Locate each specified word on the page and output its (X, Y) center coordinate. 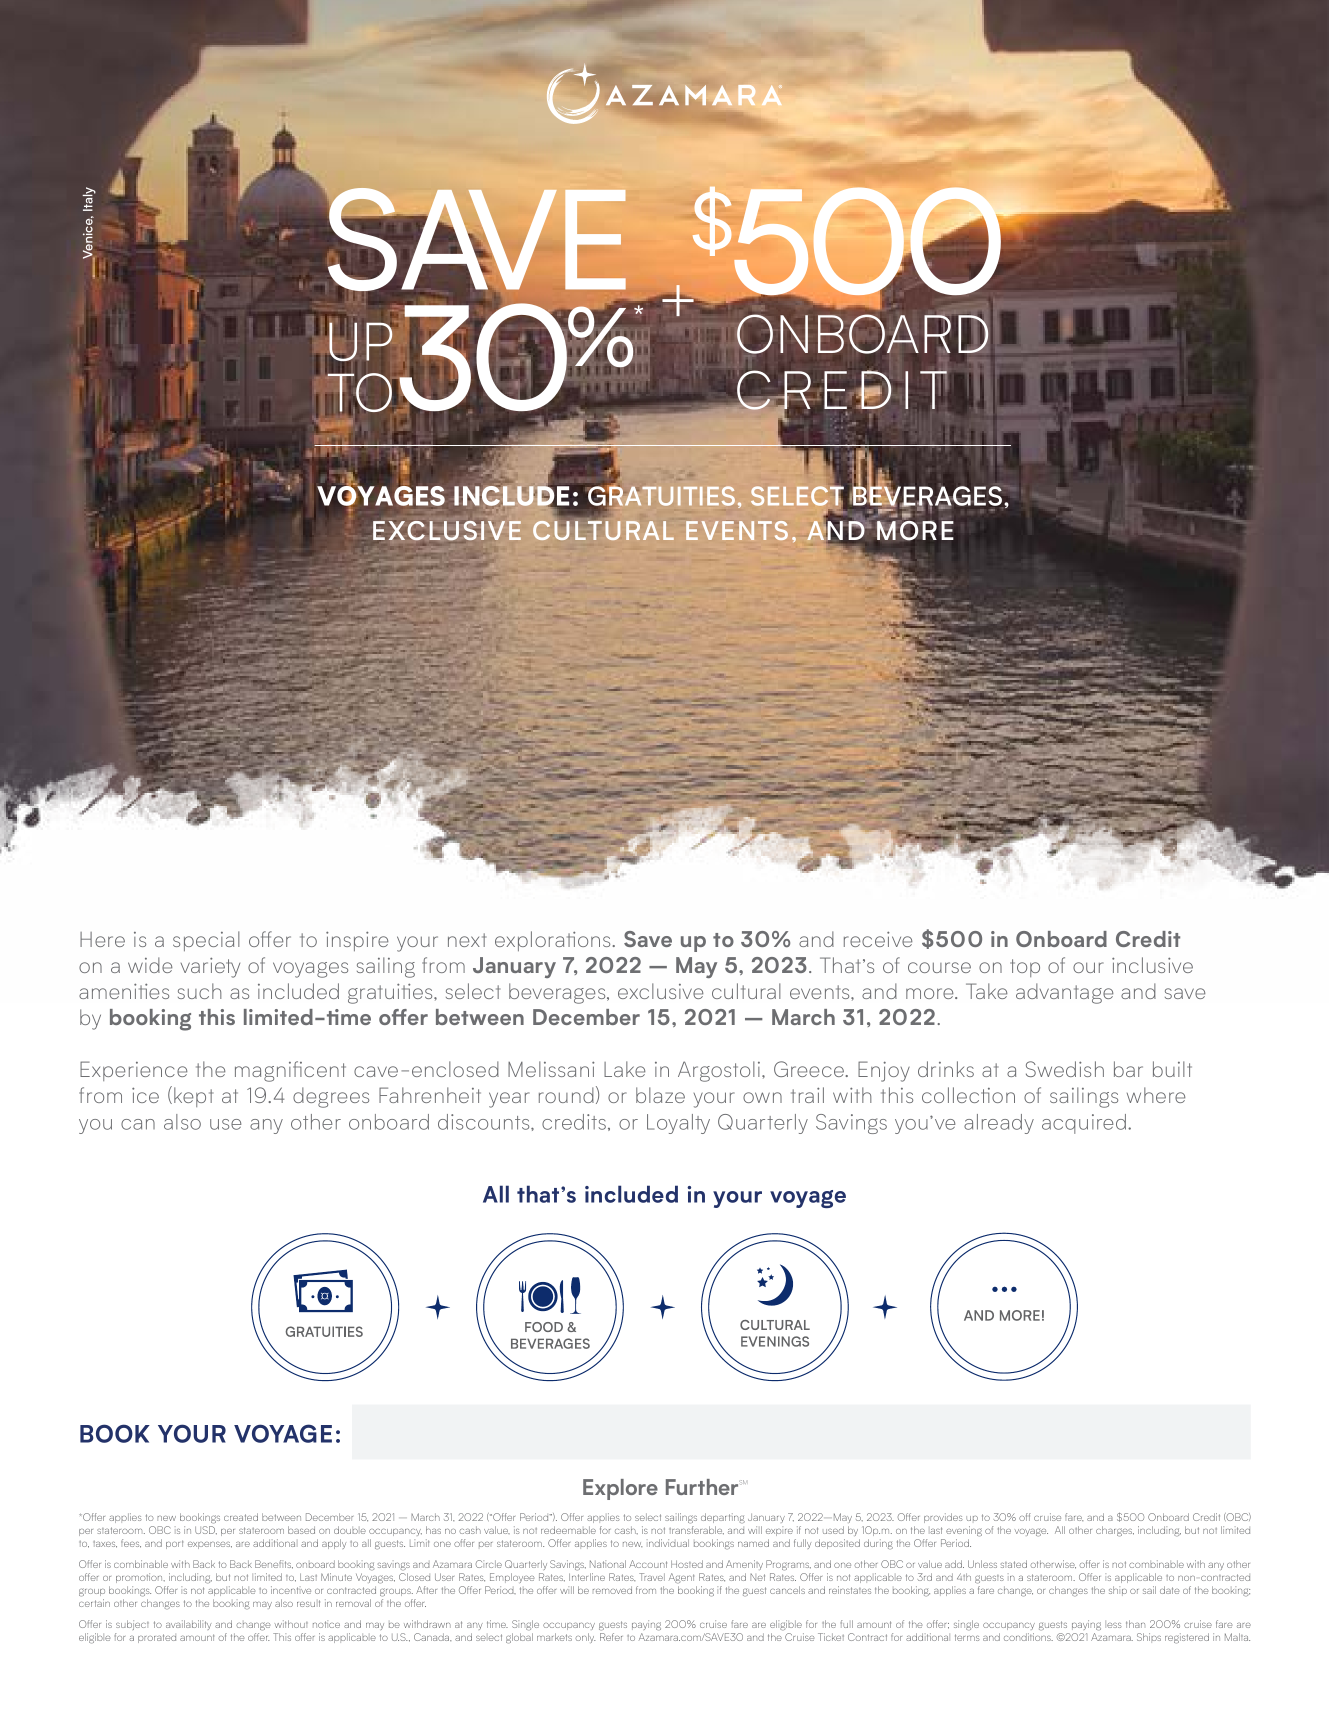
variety (210, 967)
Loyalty (678, 1124)
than (1135, 1624)
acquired (1085, 1124)
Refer (611, 1637)
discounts (485, 1122)
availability (188, 1625)
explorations (552, 941)
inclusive (1152, 965)
